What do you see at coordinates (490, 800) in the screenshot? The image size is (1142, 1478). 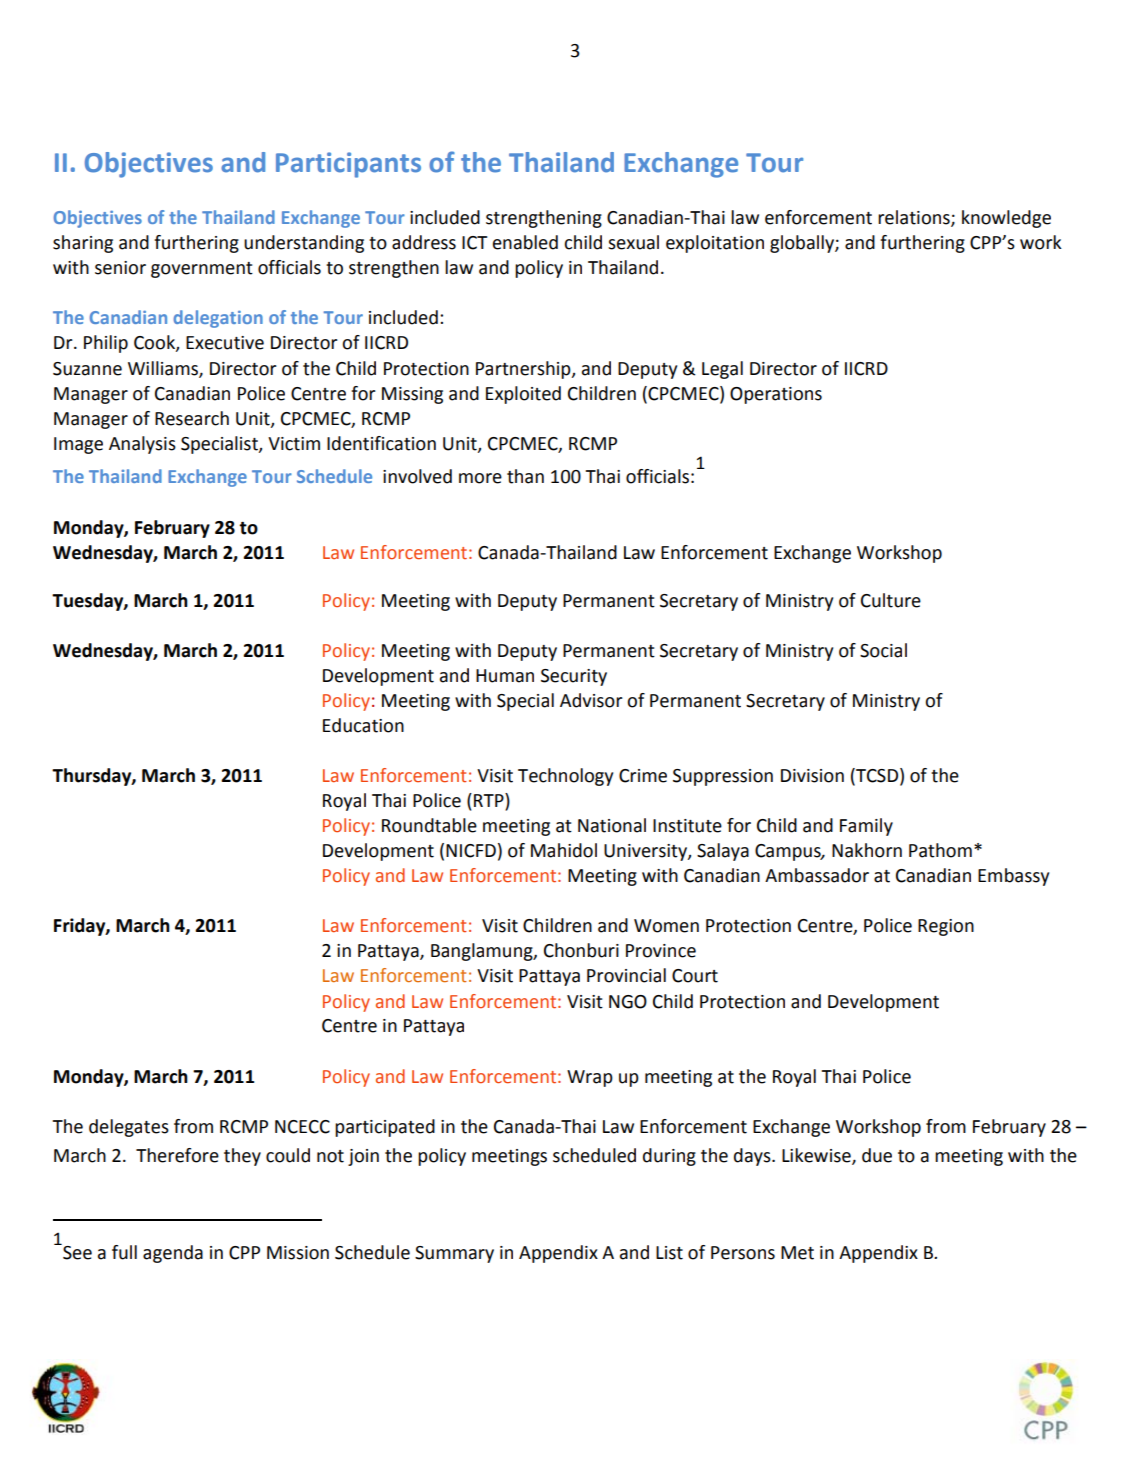 I see `RTP` at bounding box center [490, 800].
